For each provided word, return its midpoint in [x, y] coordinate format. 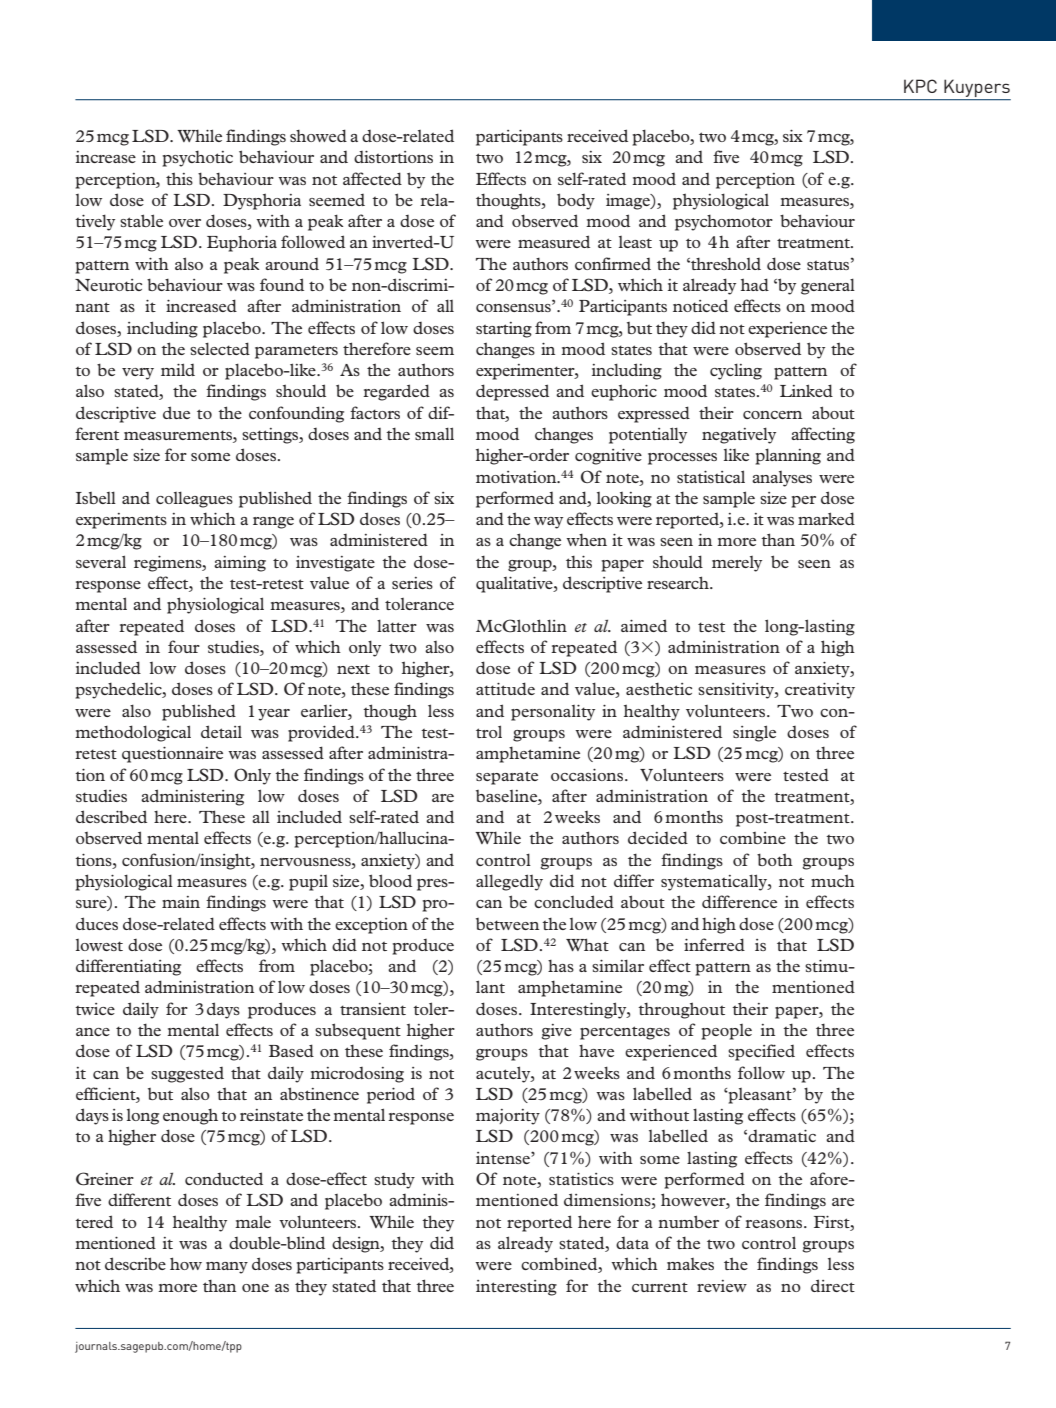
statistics [581, 1179]
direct [833, 1285]
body [576, 201]
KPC [920, 86]
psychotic [197, 159]
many [227, 1268]
